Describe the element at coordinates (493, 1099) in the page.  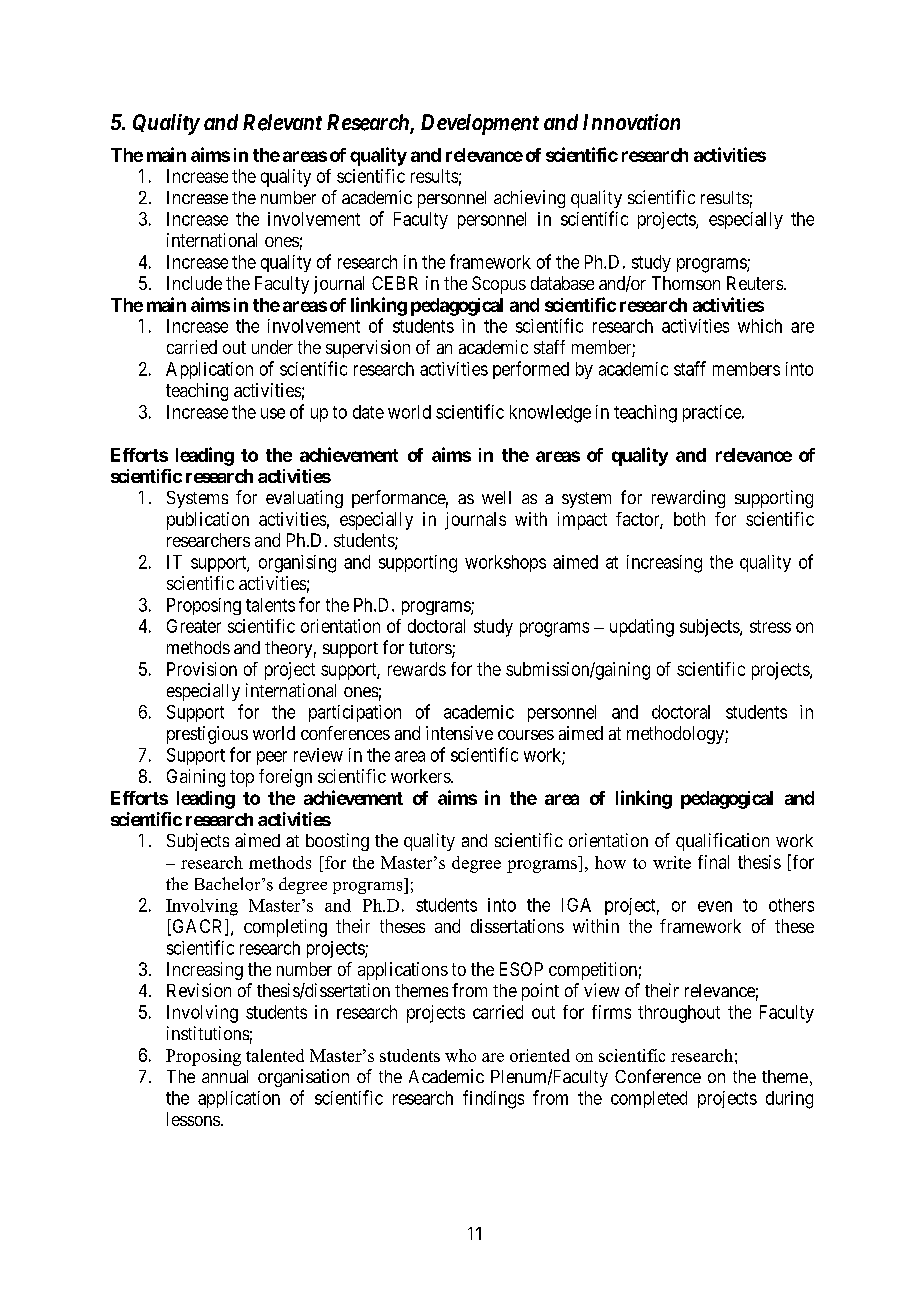
I see `findings` at that location.
